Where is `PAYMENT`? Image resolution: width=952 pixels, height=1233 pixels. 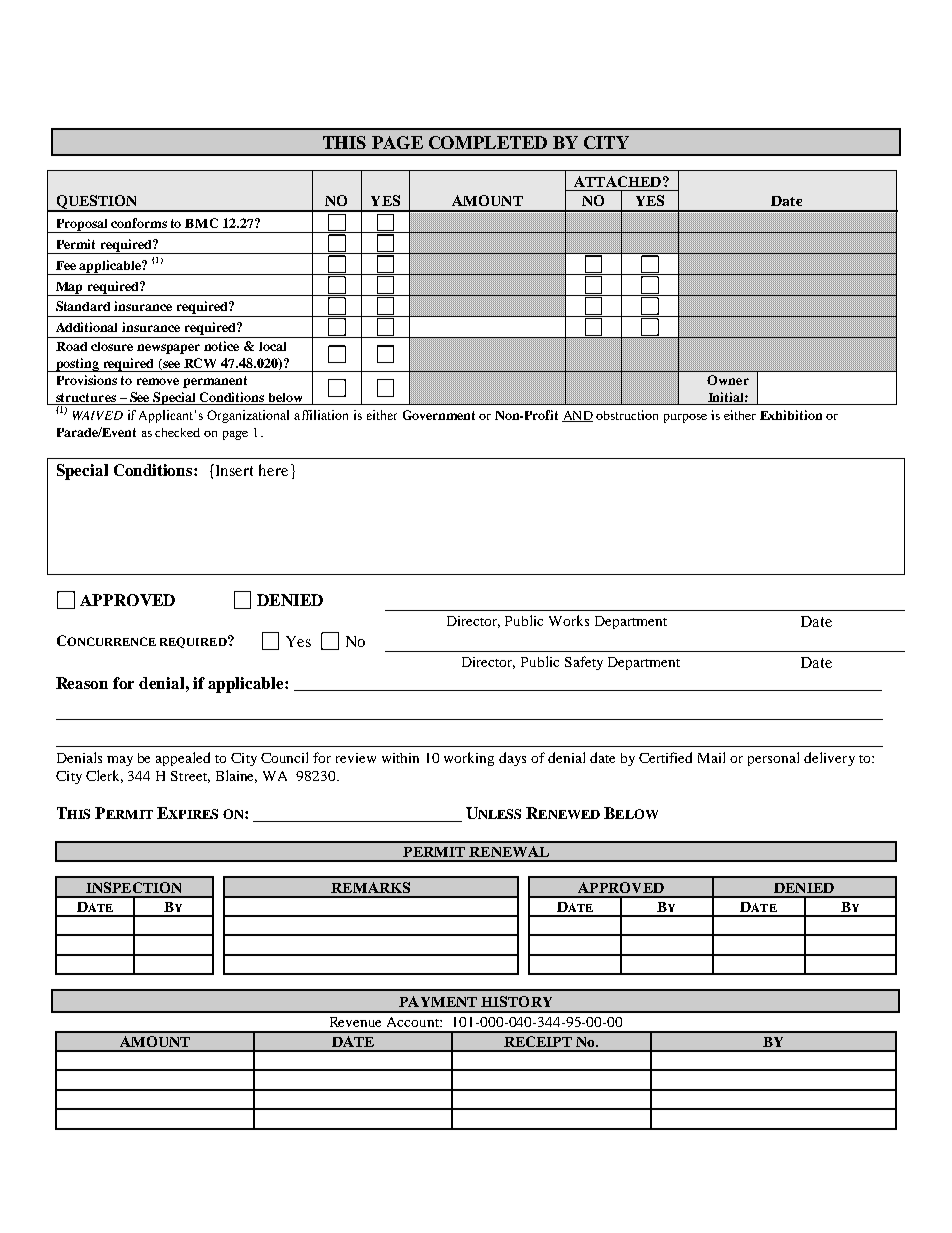
PAYMENT is located at coordinates (438, 1001).
